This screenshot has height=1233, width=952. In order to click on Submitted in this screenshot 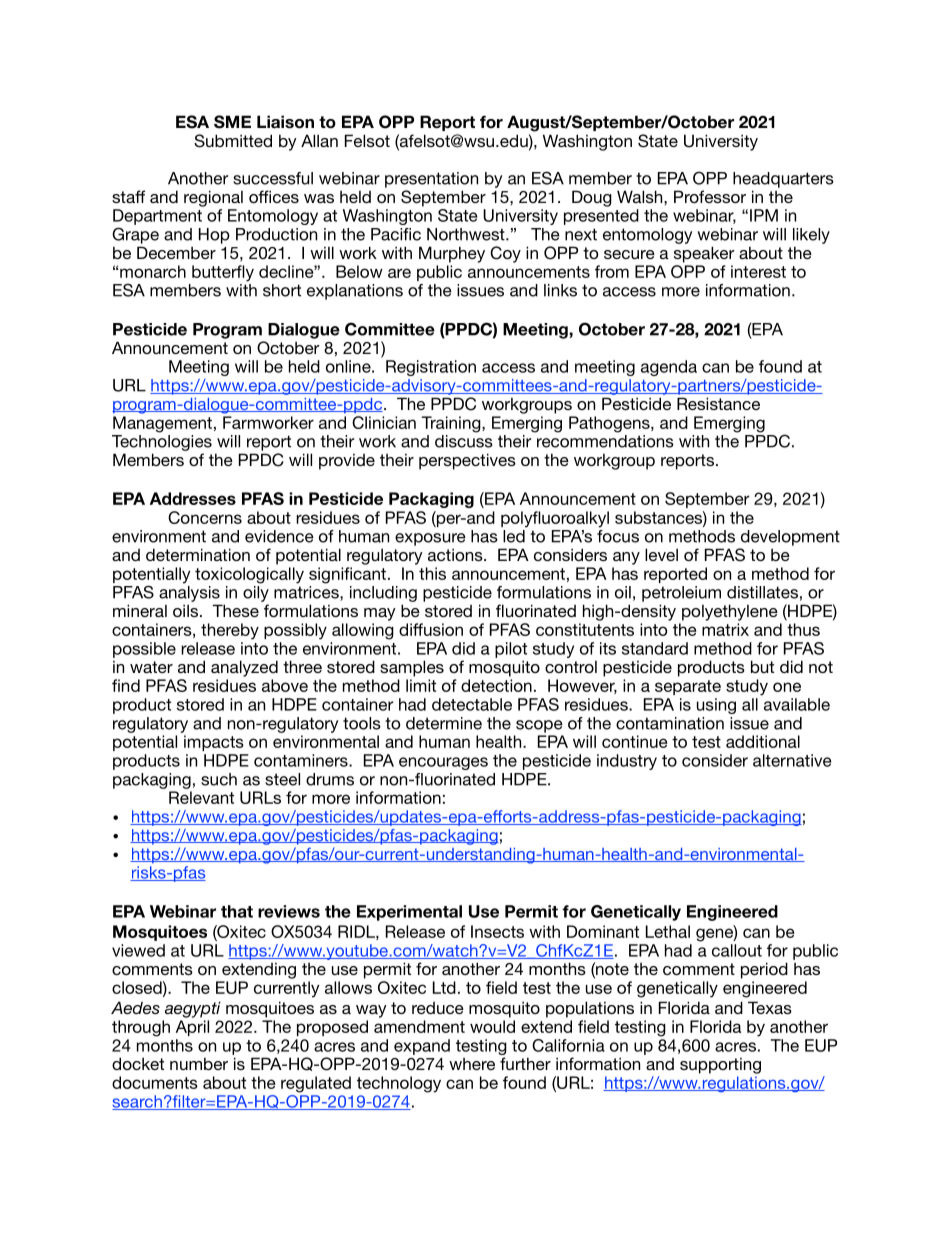, I will do `click(233, 141)`.
